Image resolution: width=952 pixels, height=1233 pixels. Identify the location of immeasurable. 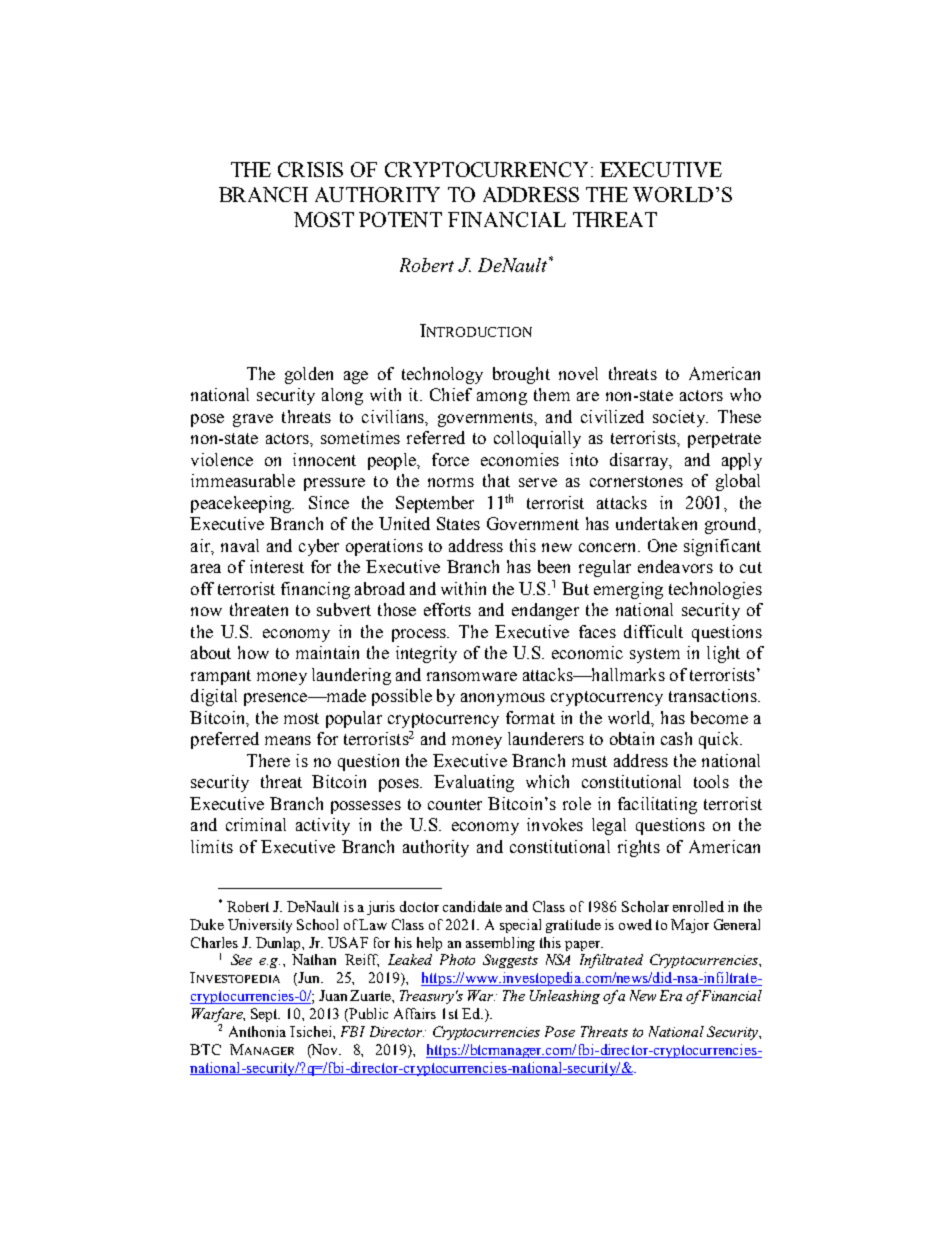
(243, 480).
